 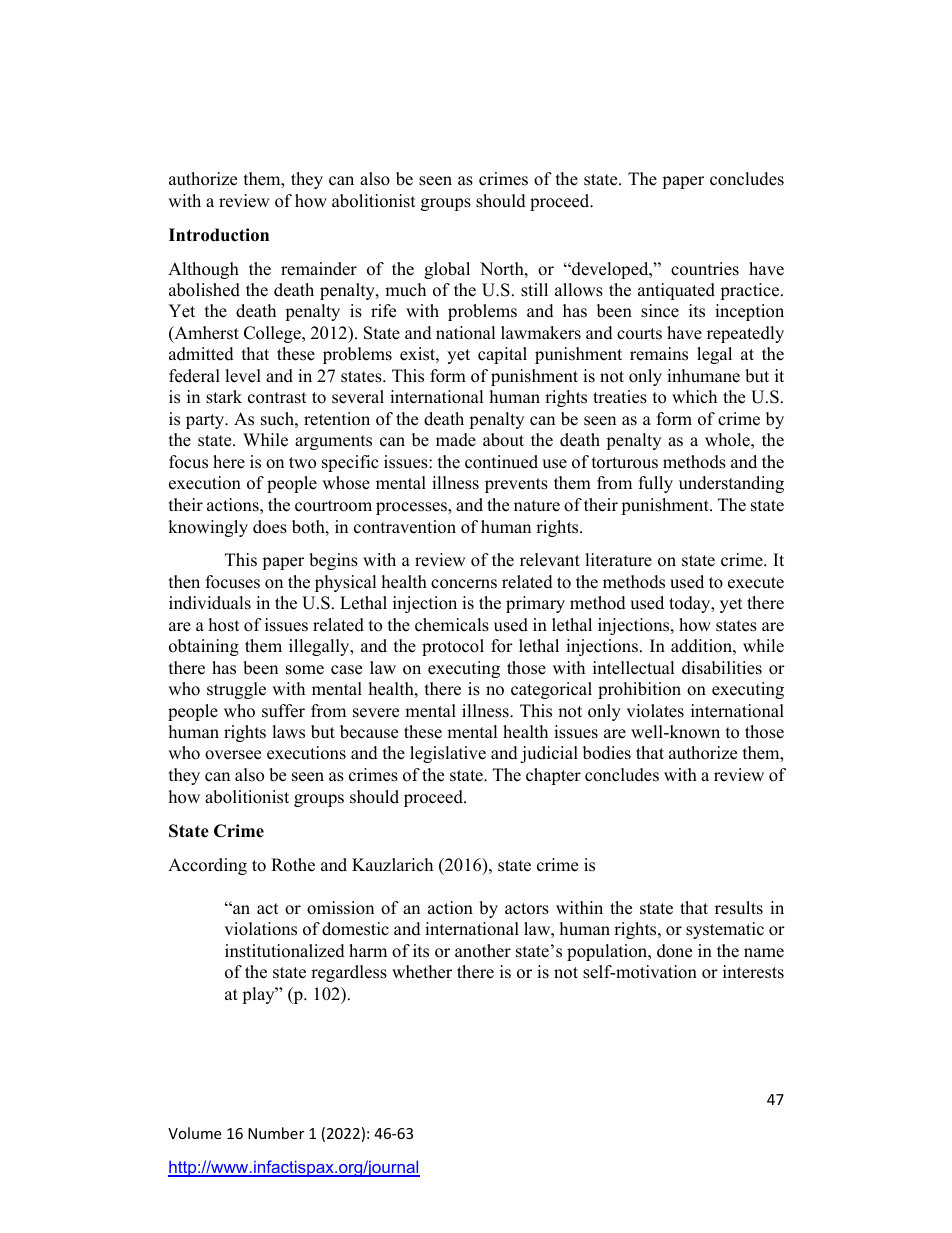 What do you see at coordinates (753, 972) in the screenshot?
I see `interests` at bounding box center [753, 972].
